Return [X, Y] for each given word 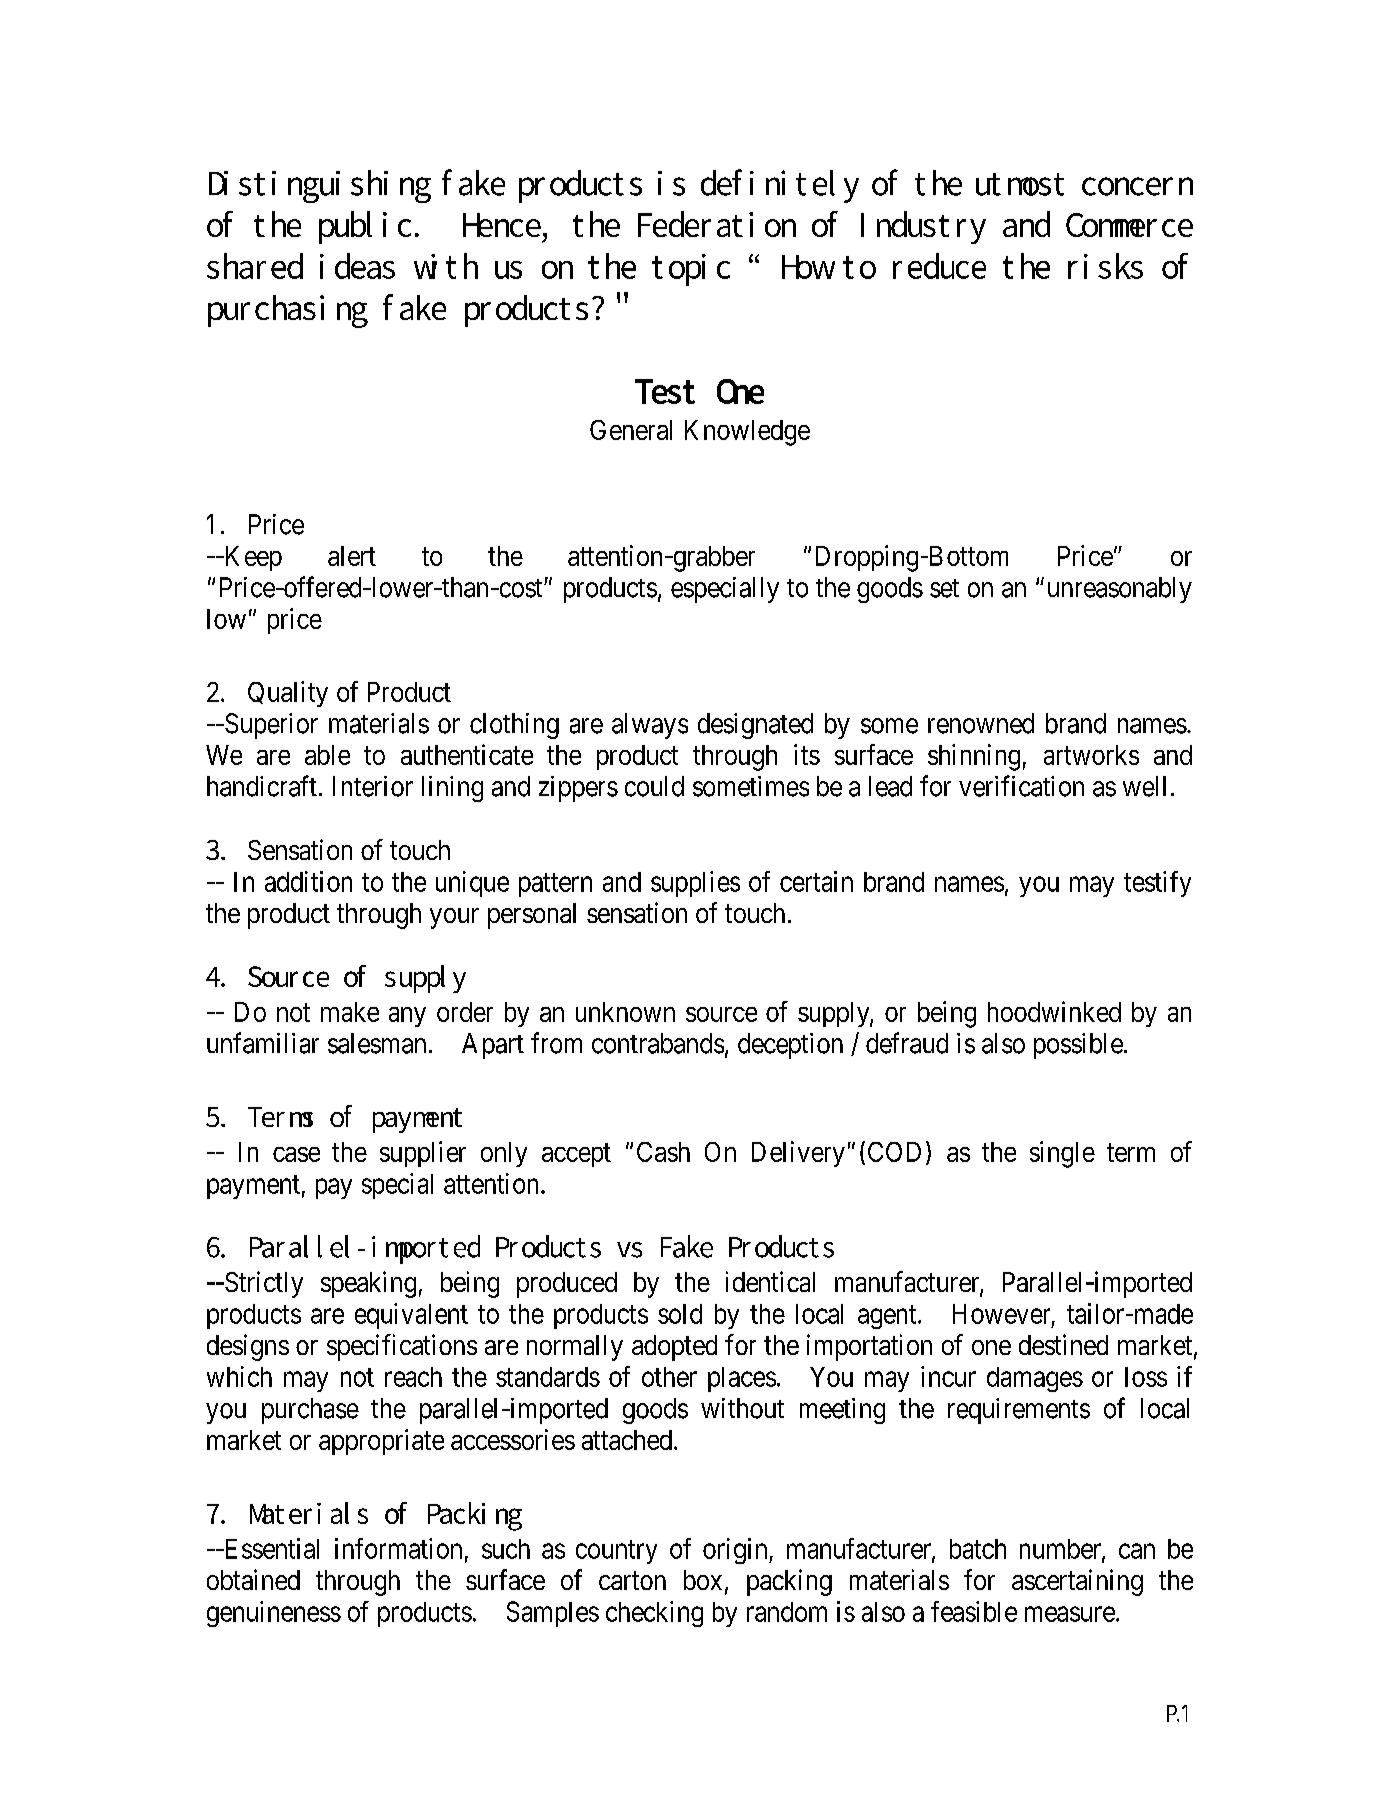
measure [1070, 1614]
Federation [717, 224]
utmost [1020, 184]
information [398, 1548]
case [296, 1154]
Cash [663, 1152]
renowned [981, 723]
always [650, 726]
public [365, 227]
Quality [288, 694]
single [1062, 1154]
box [703, 1580]
